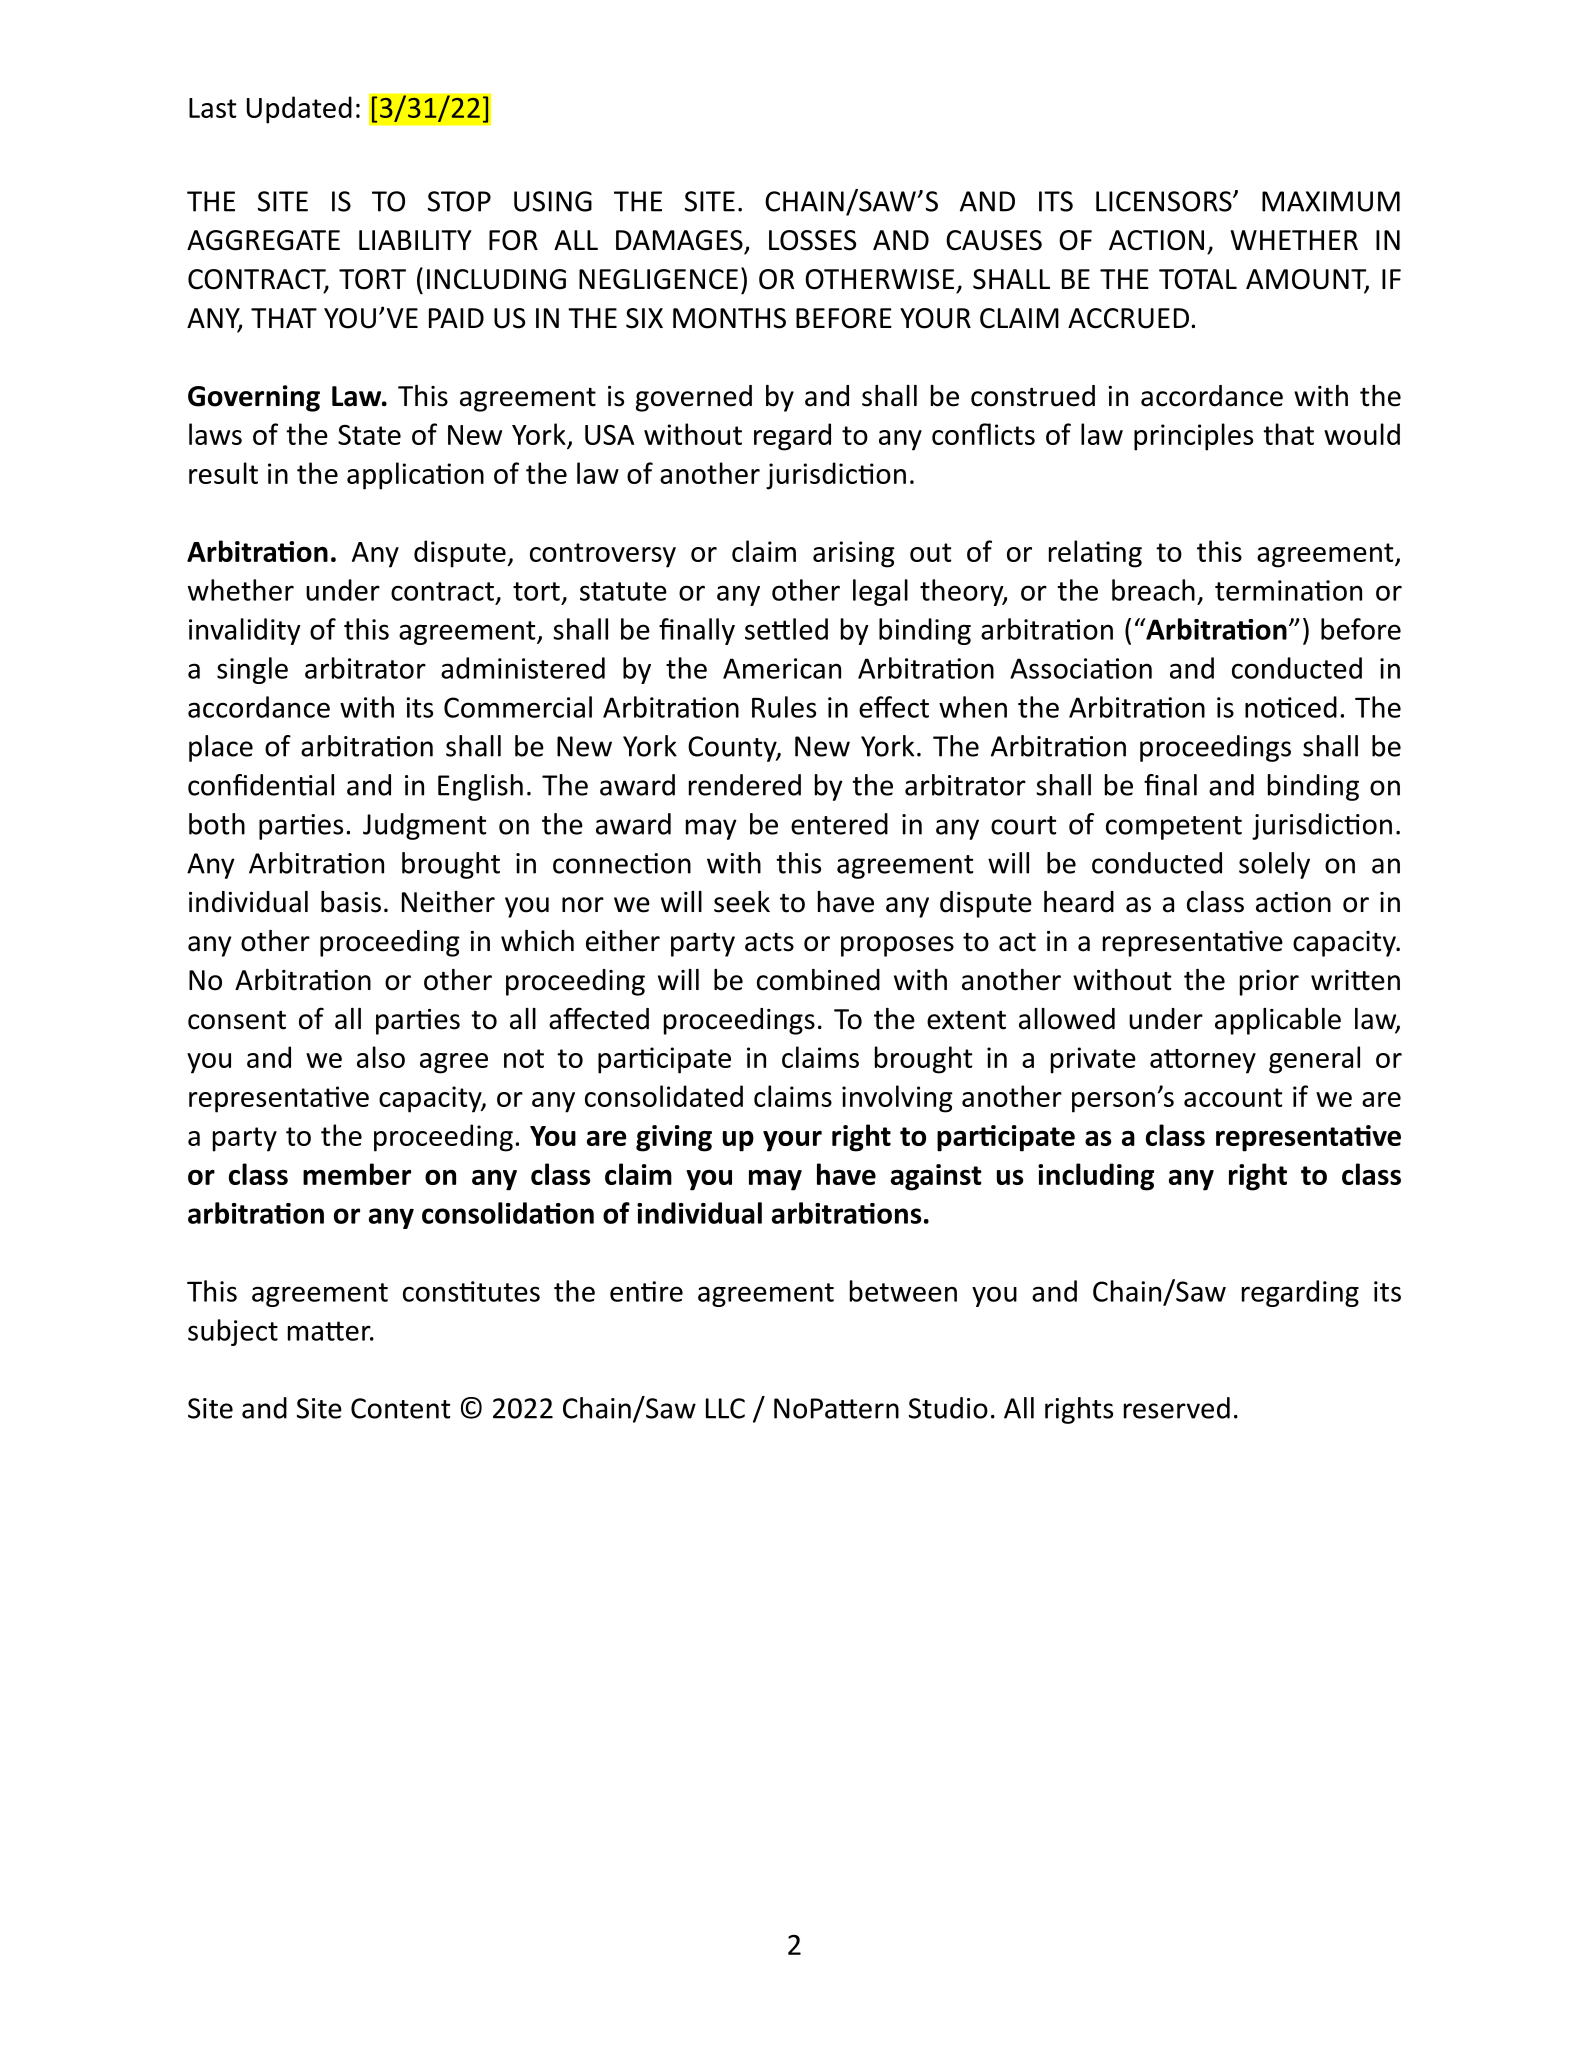  I want to click on LLC, so click(725, 1408).
